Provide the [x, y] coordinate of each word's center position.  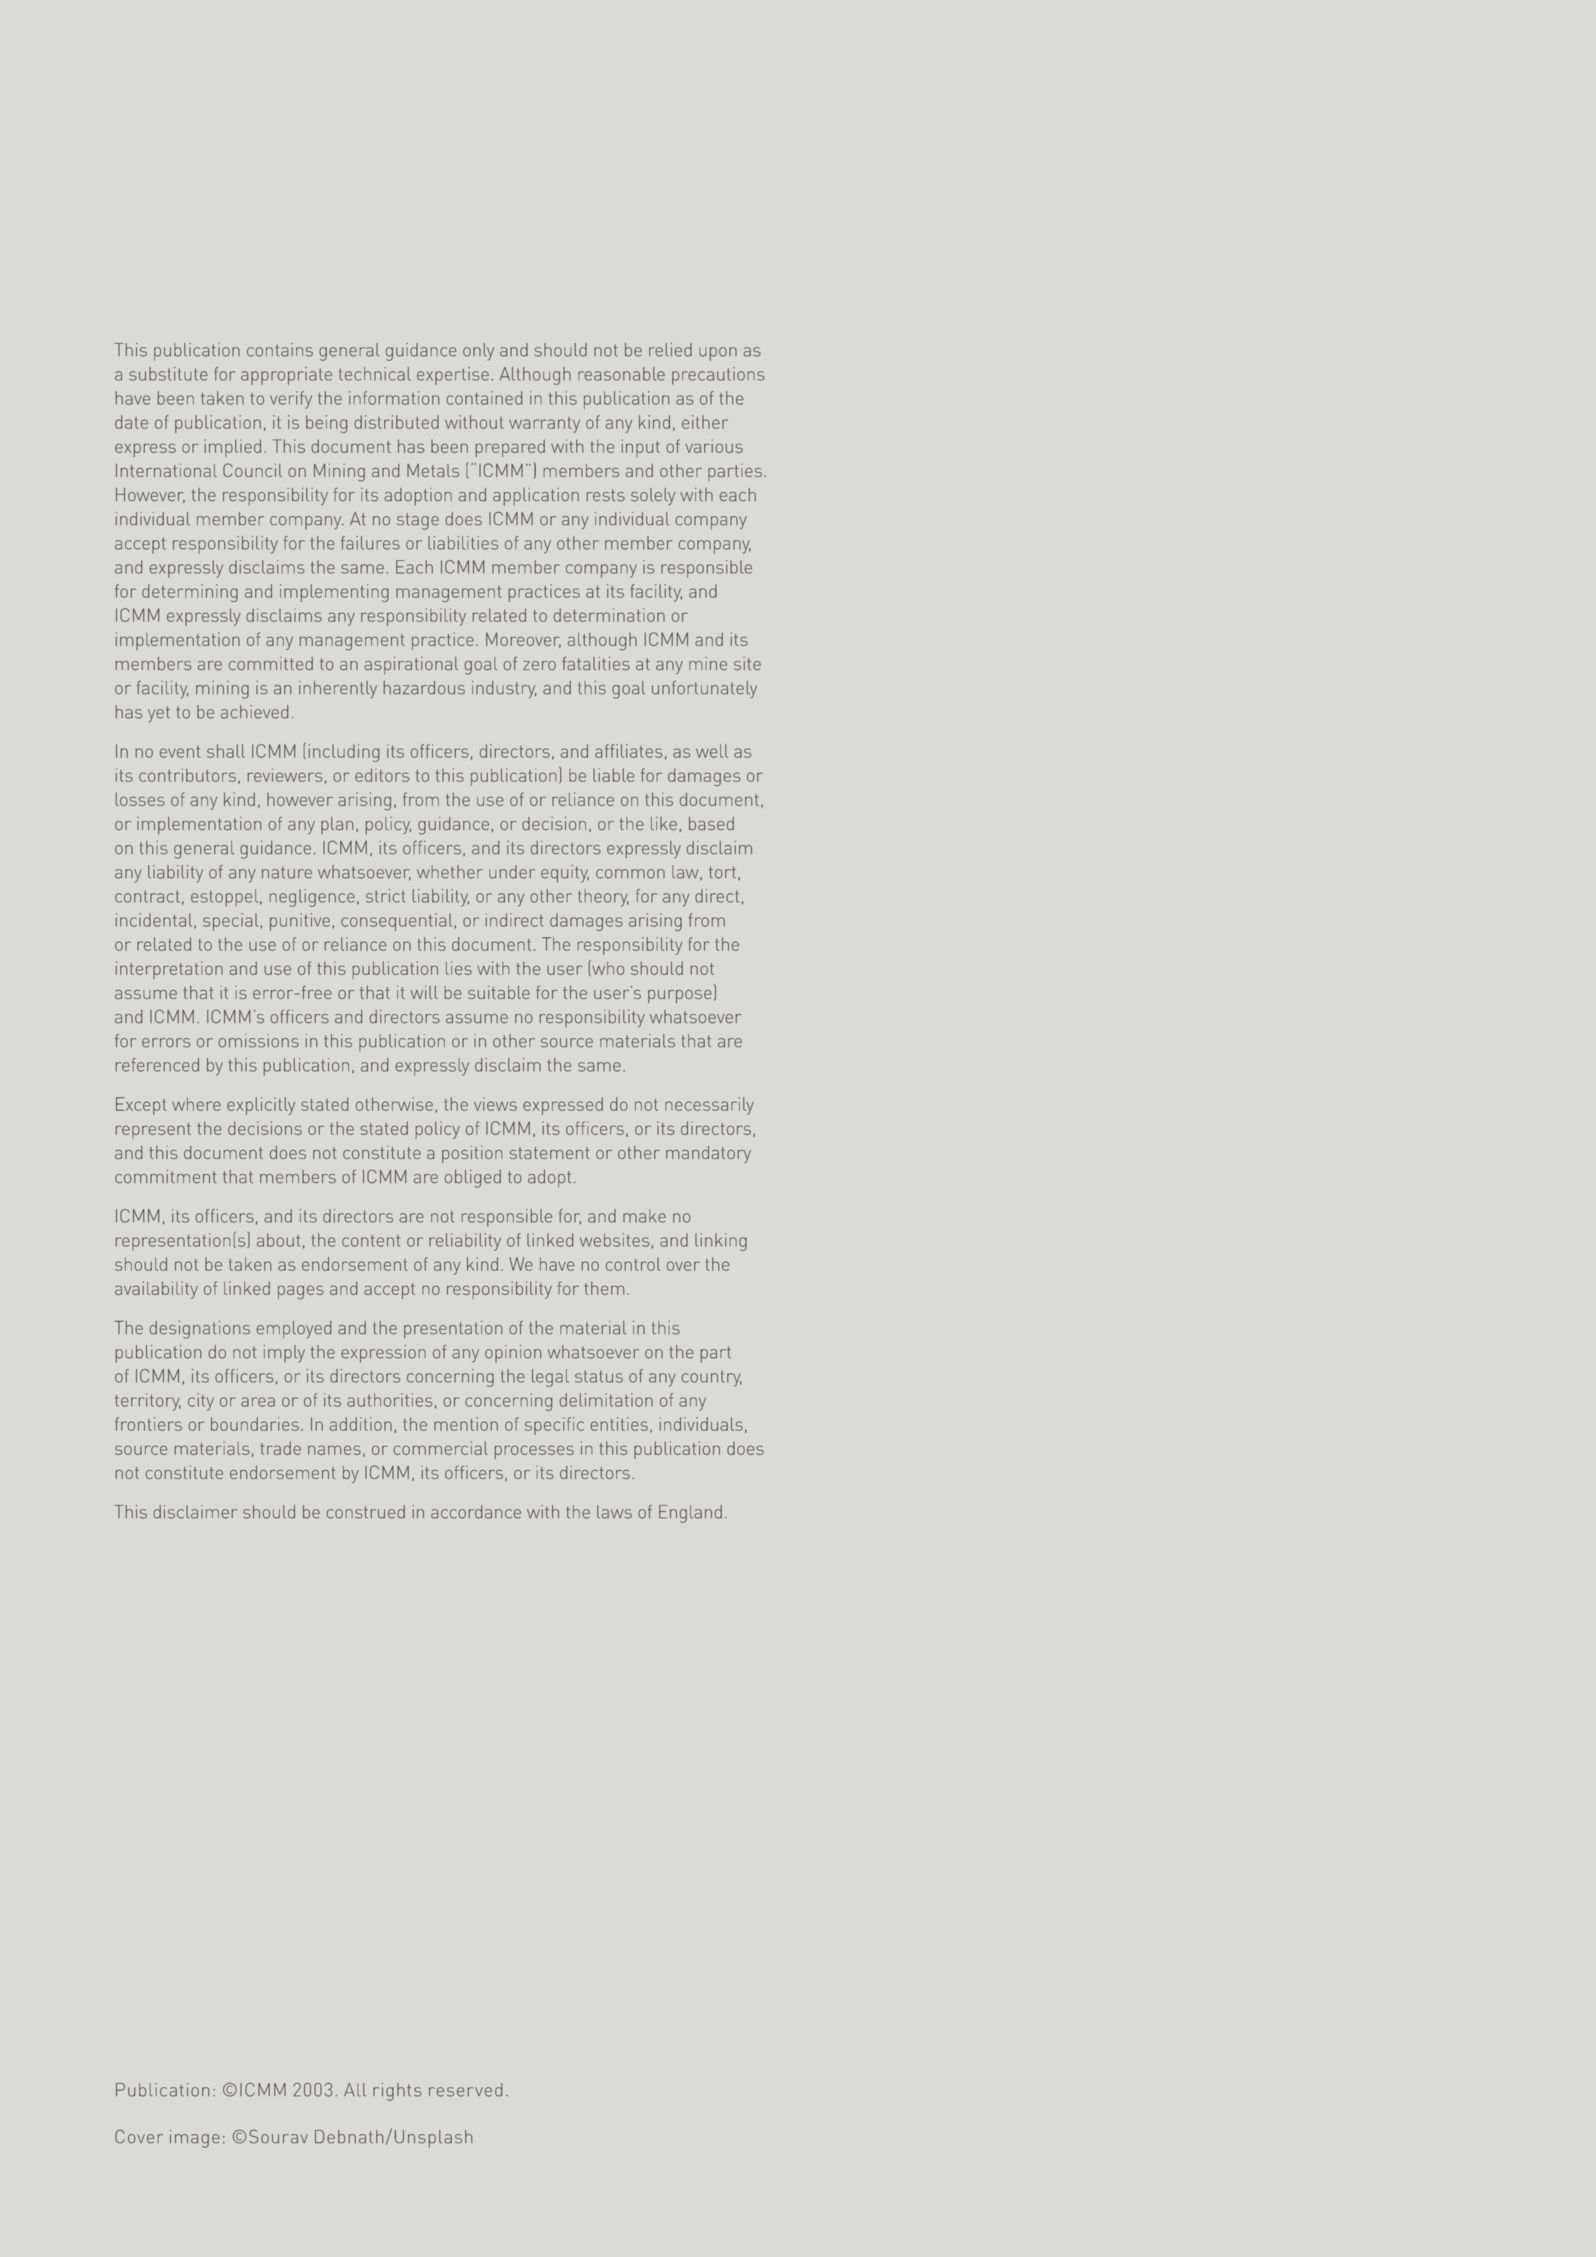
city [201, 1402]
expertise [453, 376]
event [180, 752]
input [640, 448]
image [195, 2139]
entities [619, 1424]
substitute [168, 374]
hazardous [424, 688]
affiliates [628, 751]
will [424, 992]
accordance [476, 1512]
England [690, 1514]
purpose [680, 996]
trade [280, 1448]
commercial [441, 1448]
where [196, 1104]
